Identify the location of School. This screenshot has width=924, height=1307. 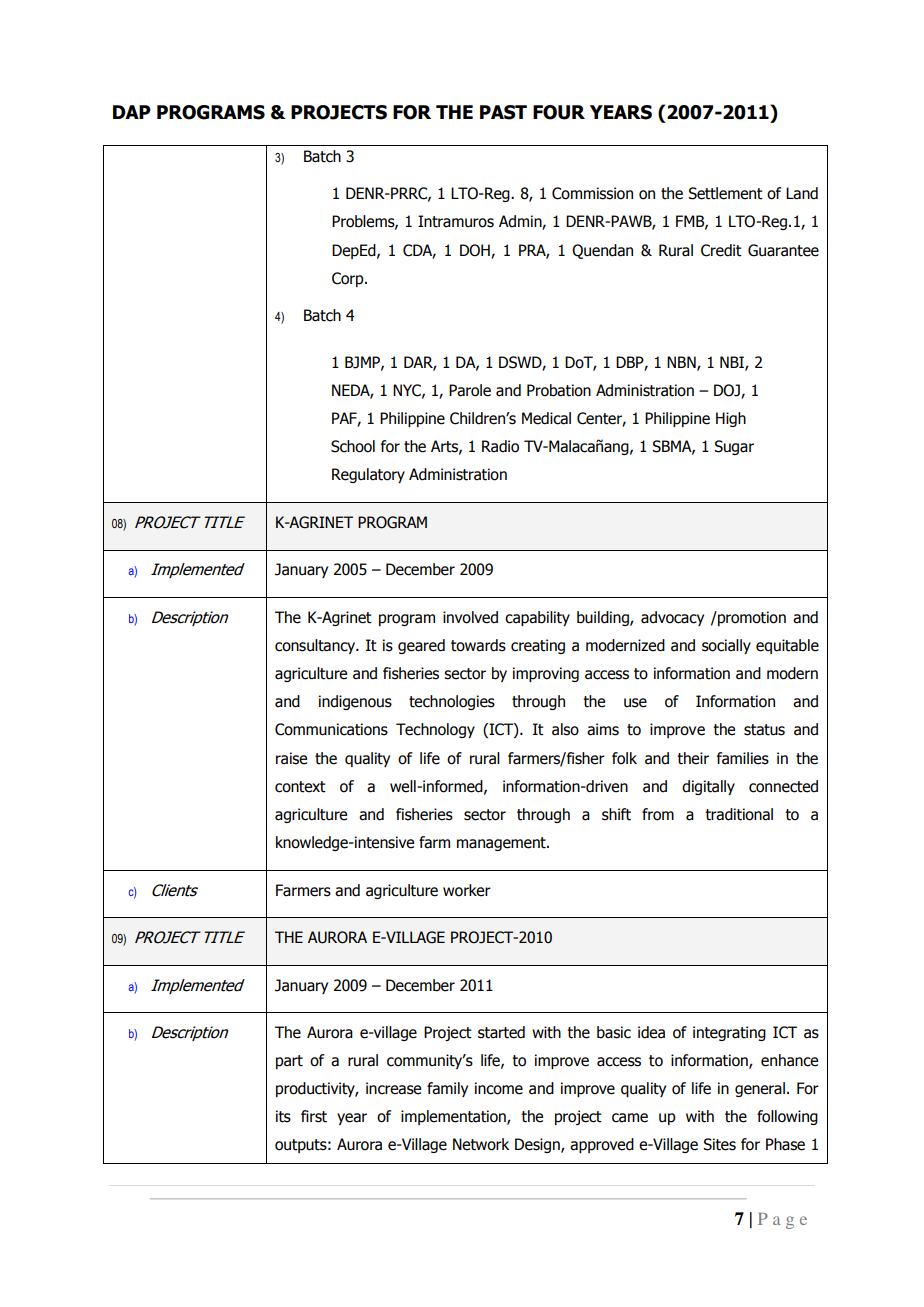
(353, 446).
